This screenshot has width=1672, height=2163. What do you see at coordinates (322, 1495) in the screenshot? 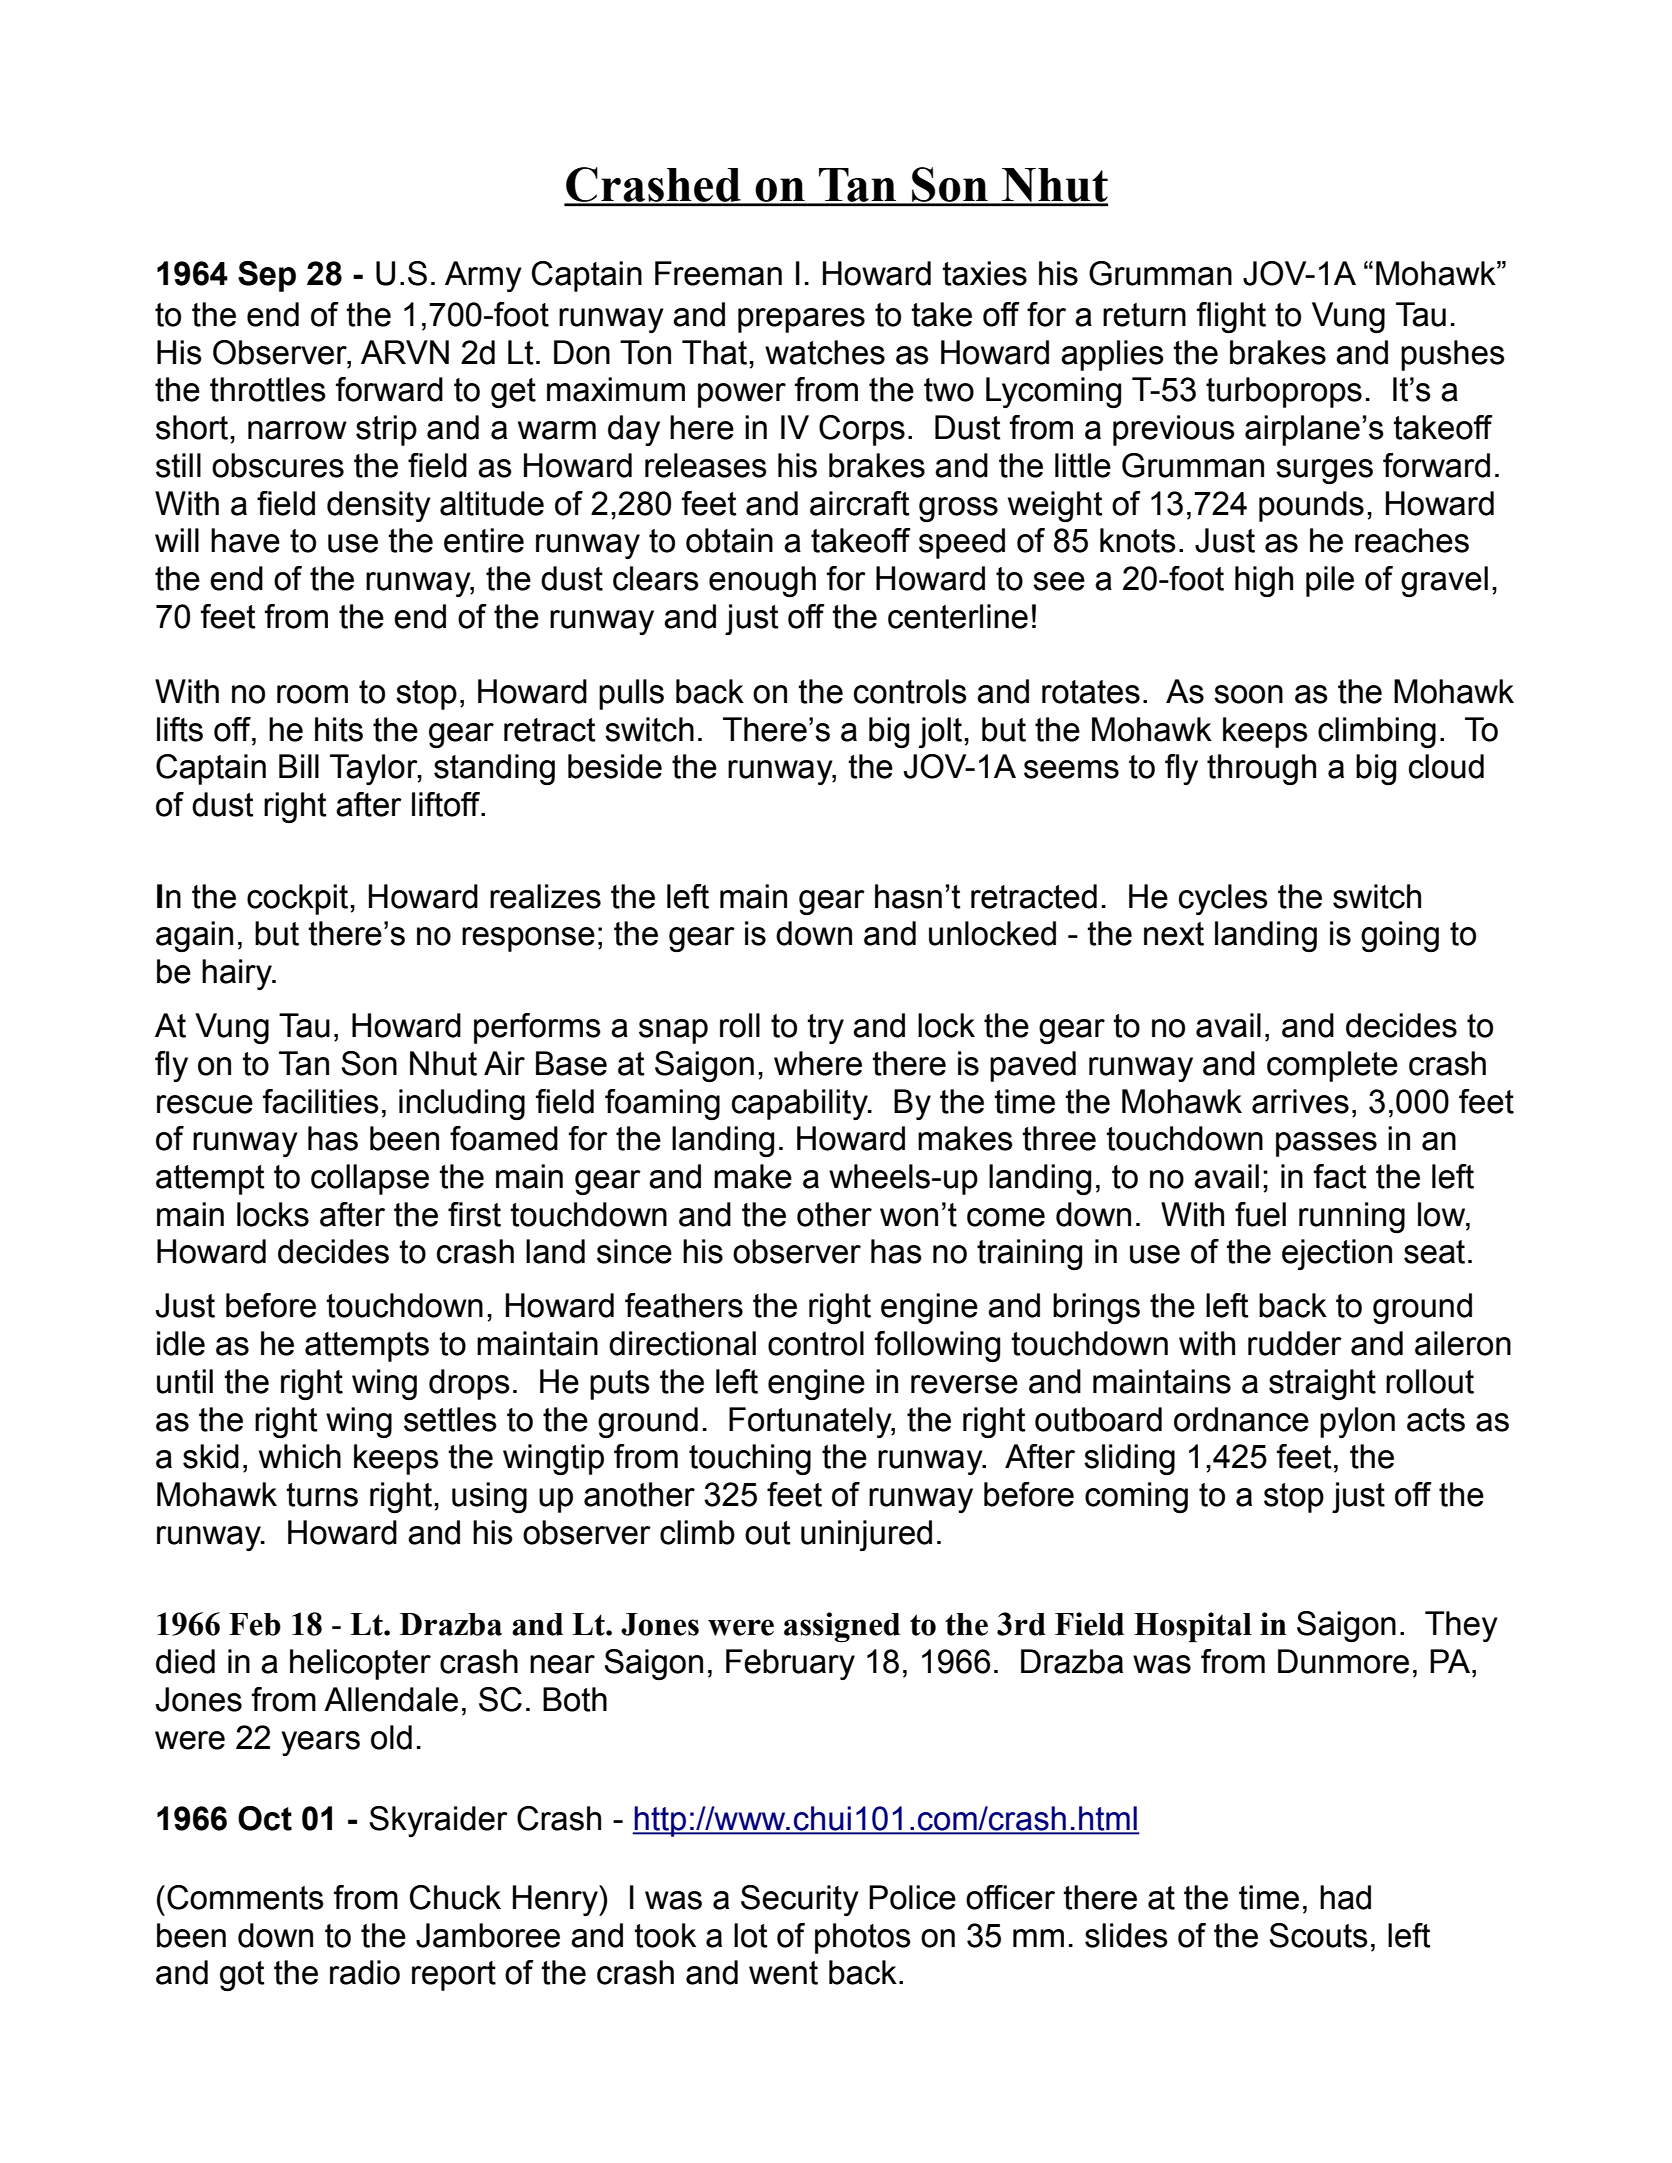
I see `turns` at bounding box center [322, 1495].
